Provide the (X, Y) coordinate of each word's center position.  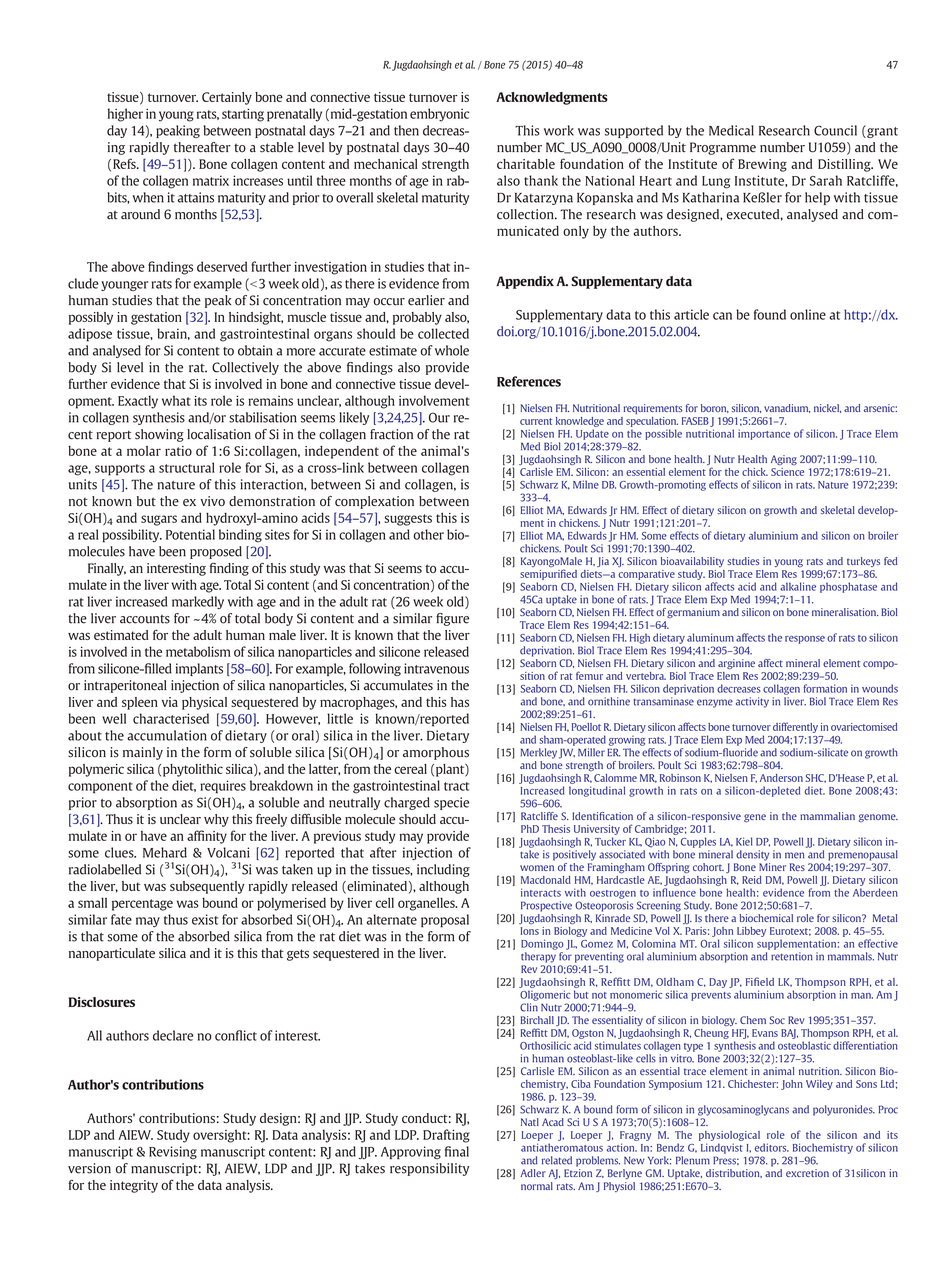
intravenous (436, 668)
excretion (807, 1173)
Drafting (446, 1136)
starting (243, 115)
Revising (173, 1152)
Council (835, 130)
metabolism (198, 651)
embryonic (439, 115)
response (805, 640)
